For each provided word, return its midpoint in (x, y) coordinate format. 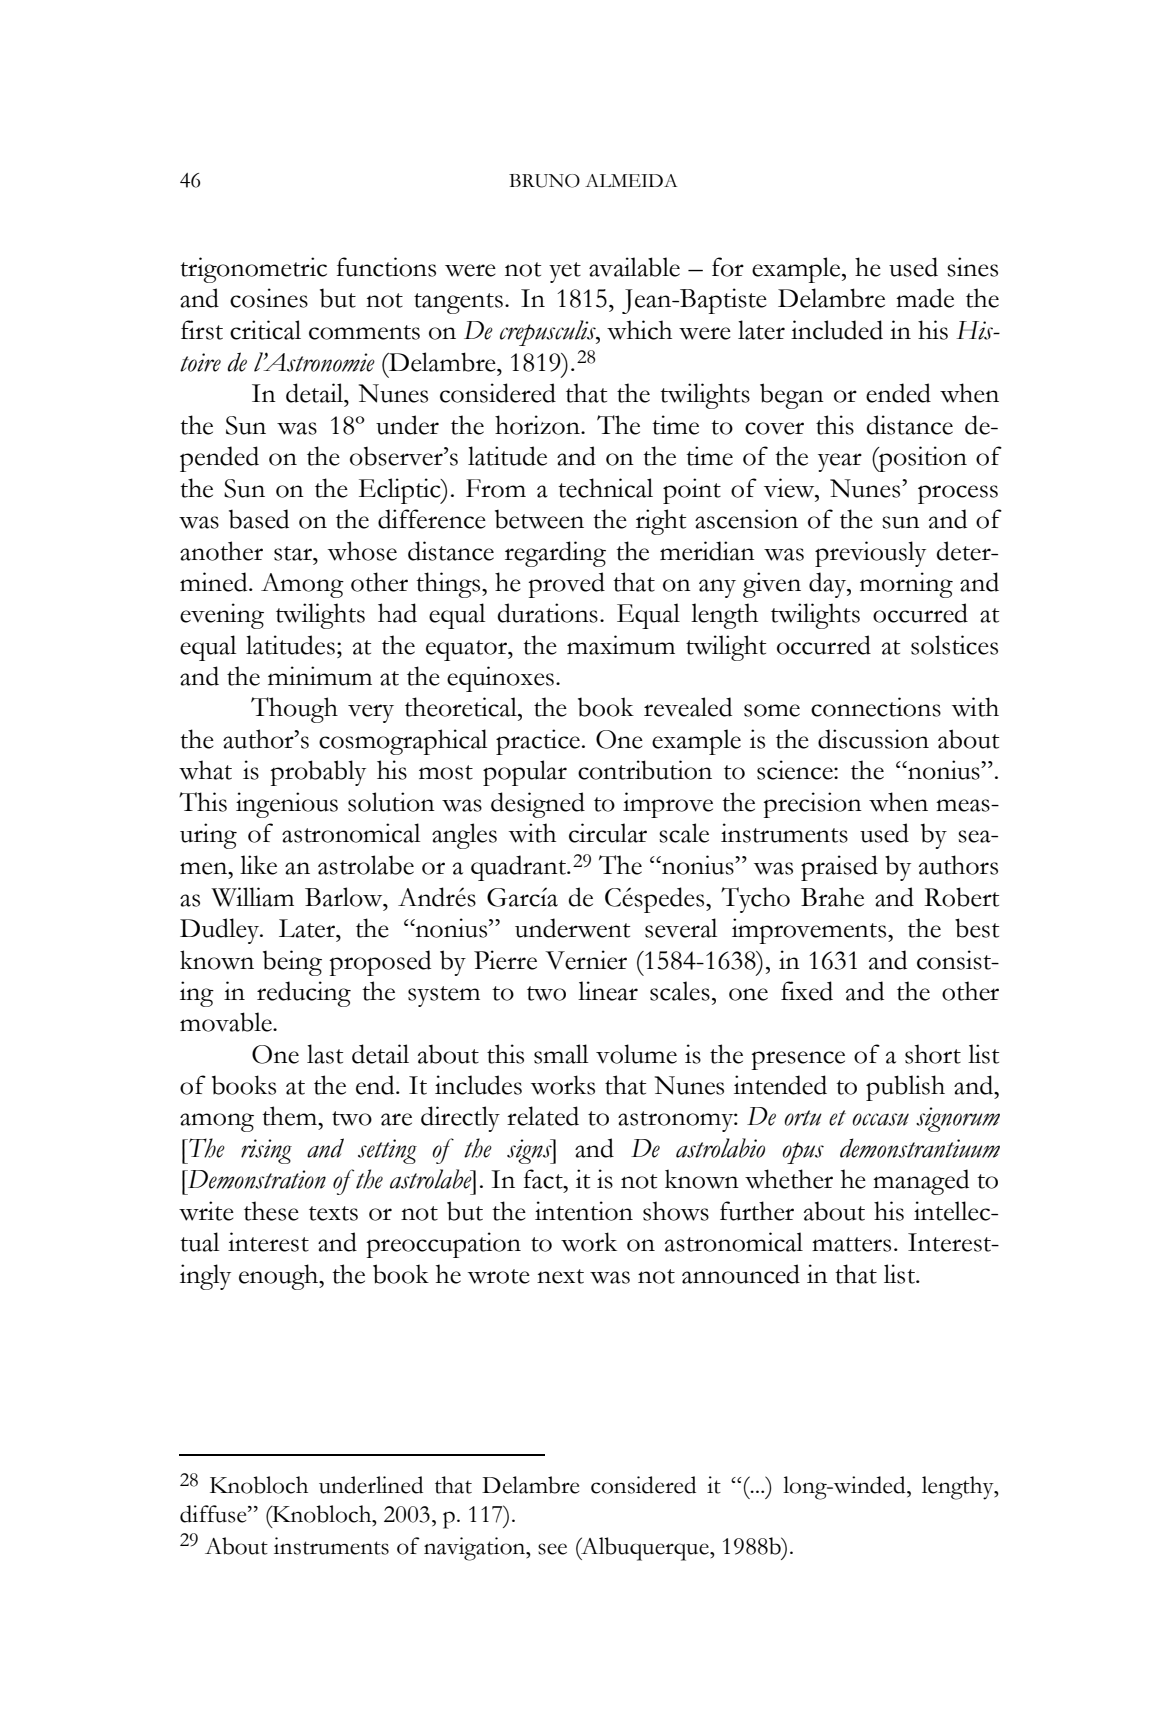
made (925, 298)
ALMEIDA (631, 180)
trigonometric (253, 270)
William (252, 897)
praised (839, 868)
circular (608, 833)
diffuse (214, 1514)
